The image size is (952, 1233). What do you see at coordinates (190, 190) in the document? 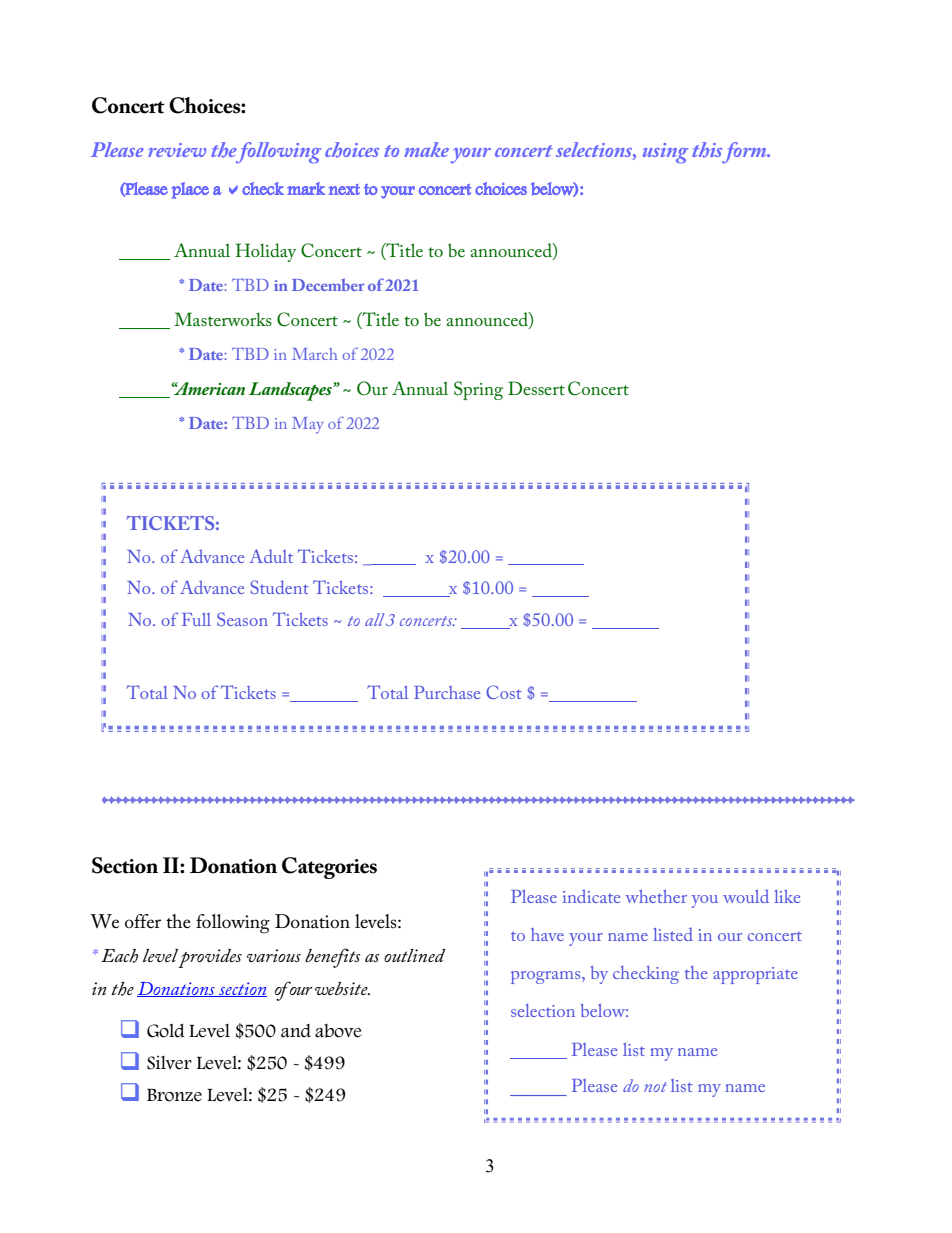
I see `place` at bounding box center [190, 190].
